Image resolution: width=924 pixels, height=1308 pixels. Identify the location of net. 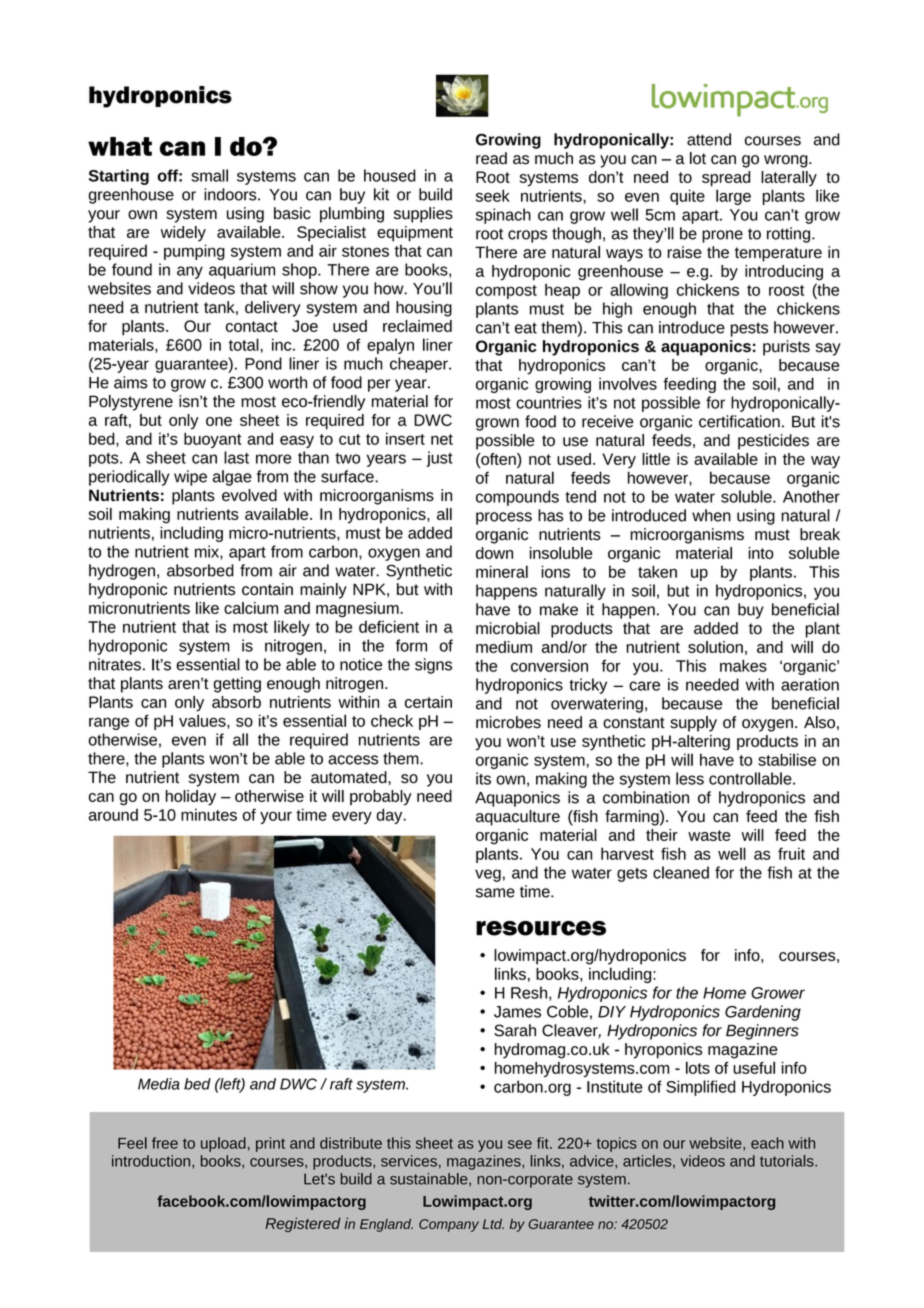
(442, 439).
